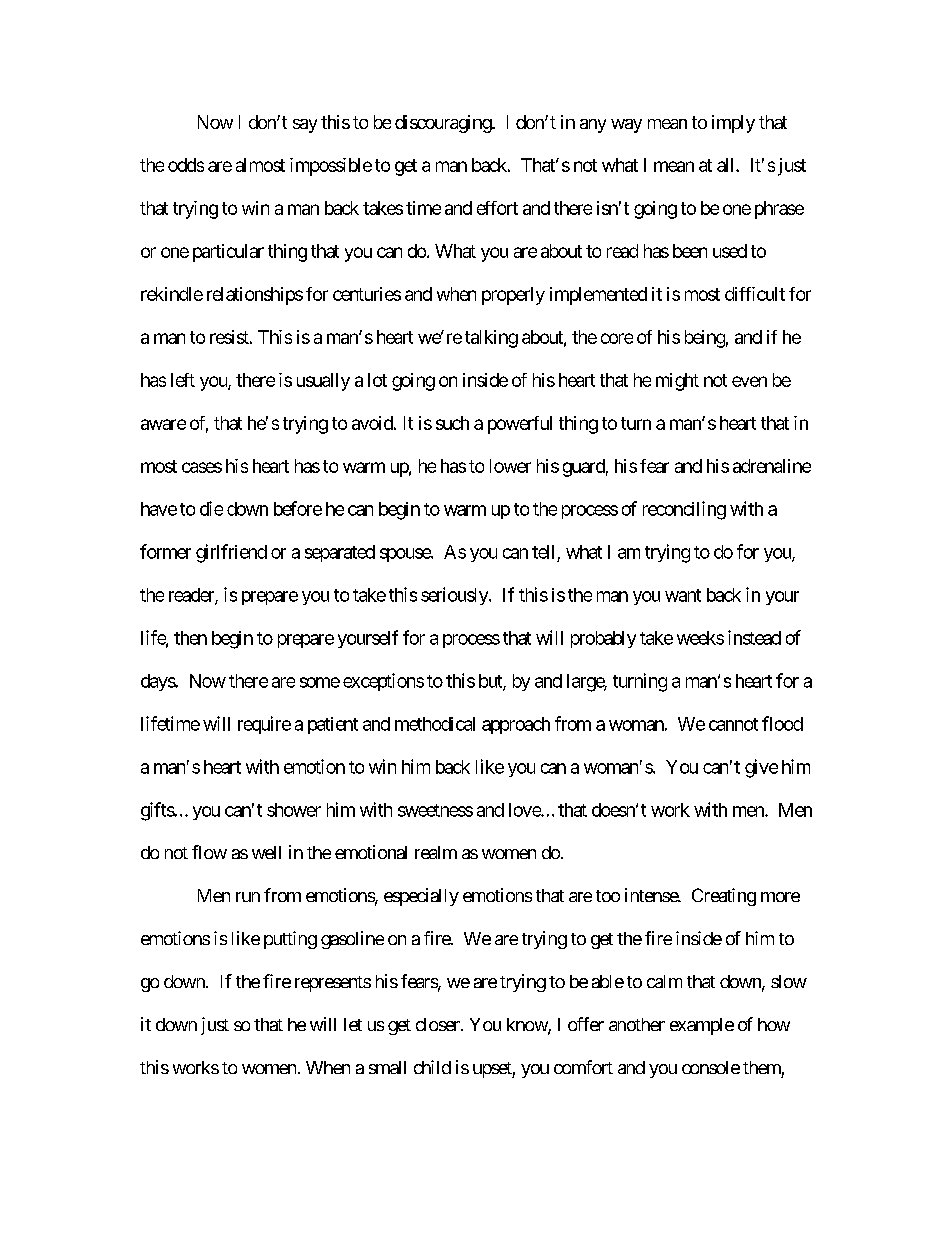  Describe the element at coordinates (683, 595) in the screenshot. I see `want` at that location.
